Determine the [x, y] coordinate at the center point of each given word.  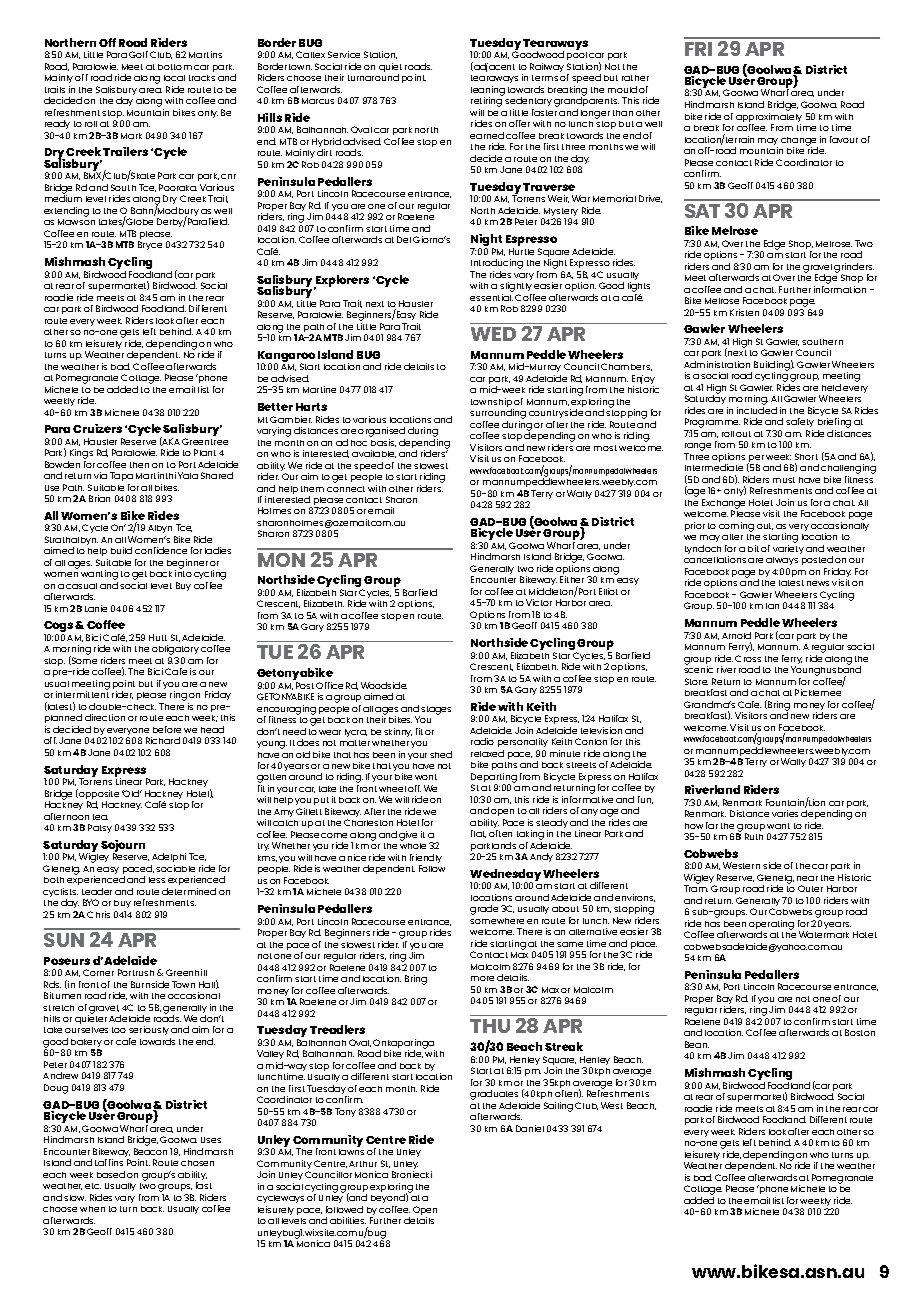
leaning [488, 92]
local [174, 78]
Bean [697, 1044]
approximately [769, 119]
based [111, 1174]
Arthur [363, 1164]
